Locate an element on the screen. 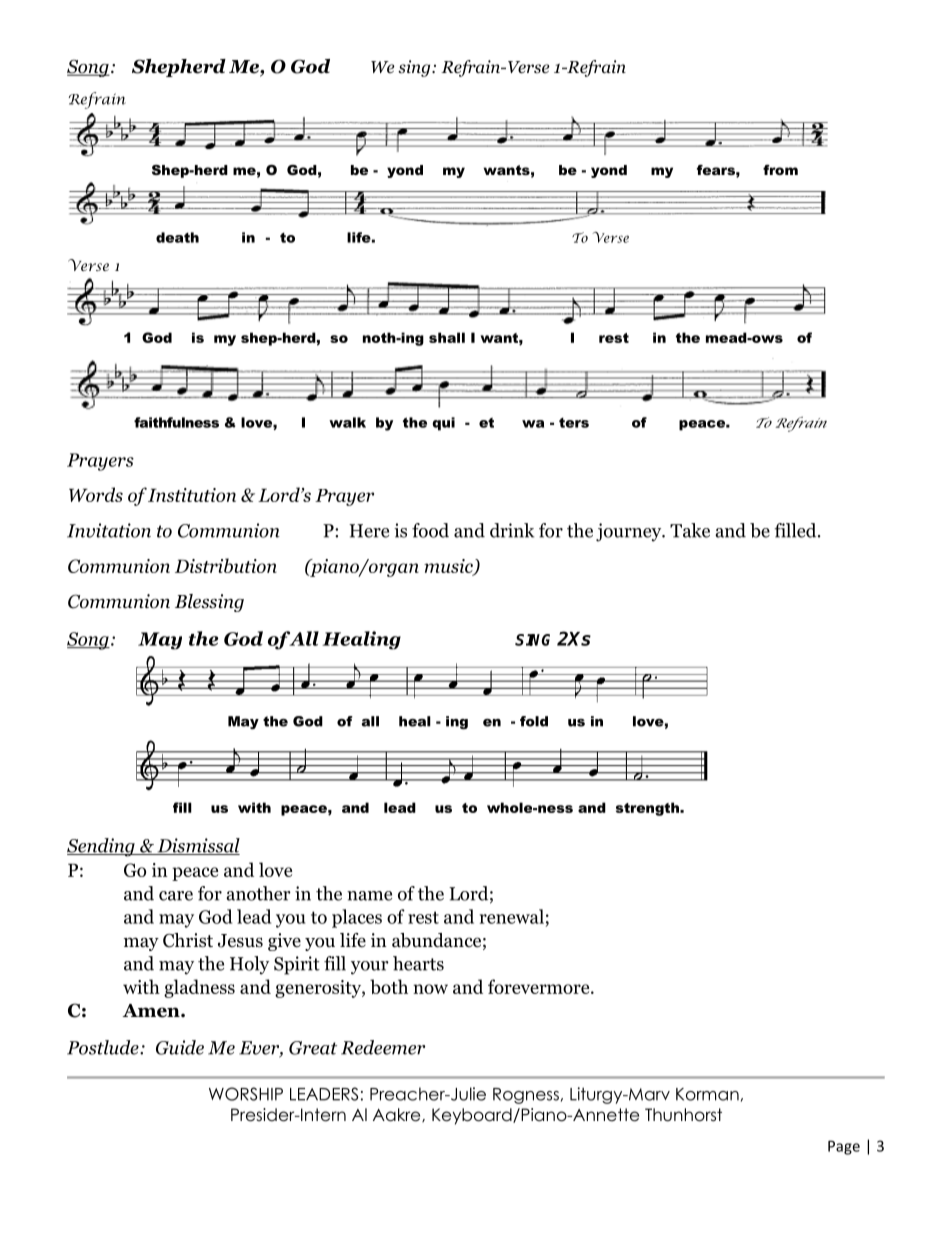 This screenshot has height=1233, width=952. Take is located at coordinates (690, 530).
